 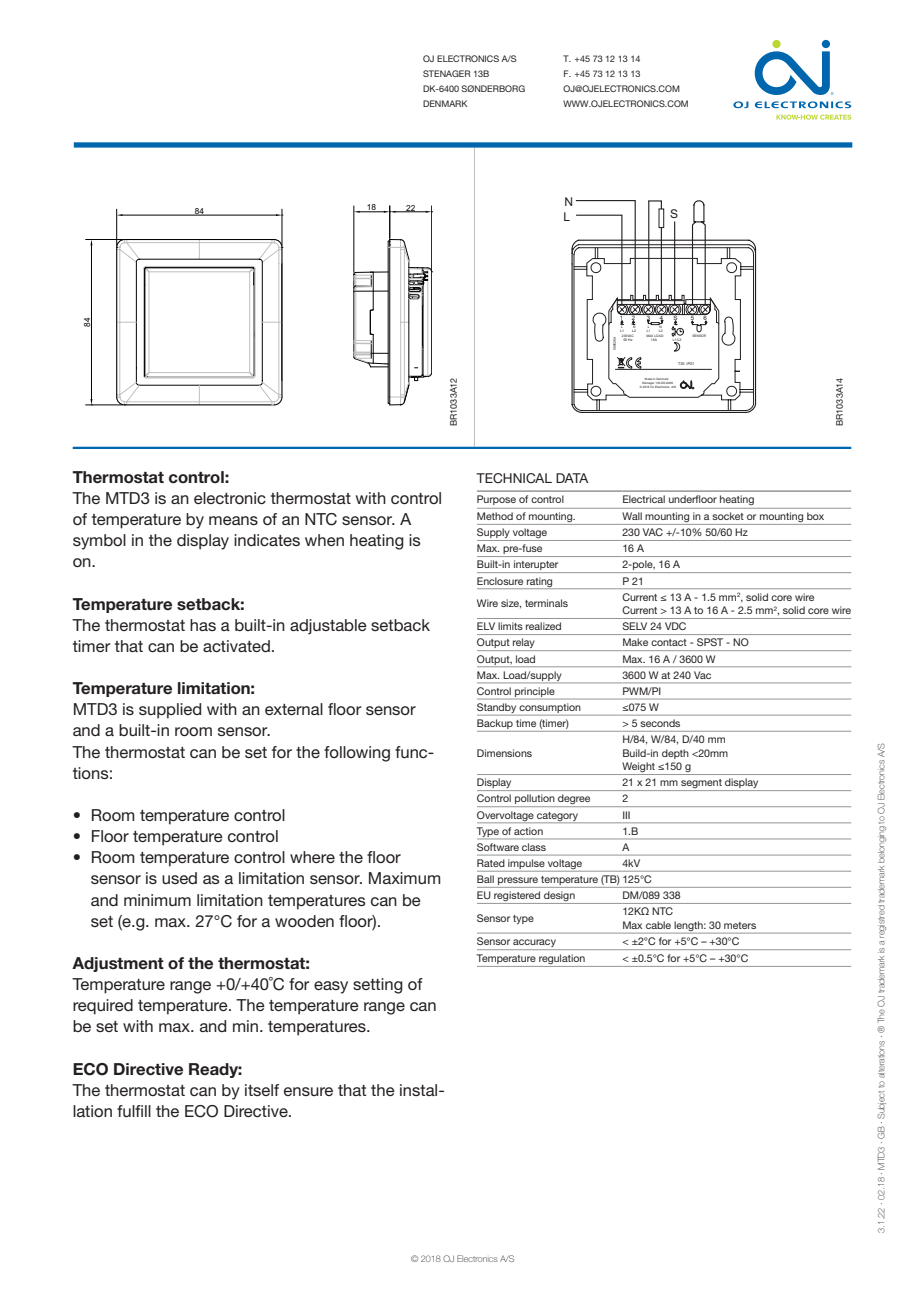 I want to click on meters, so click(x=740, y=925).
